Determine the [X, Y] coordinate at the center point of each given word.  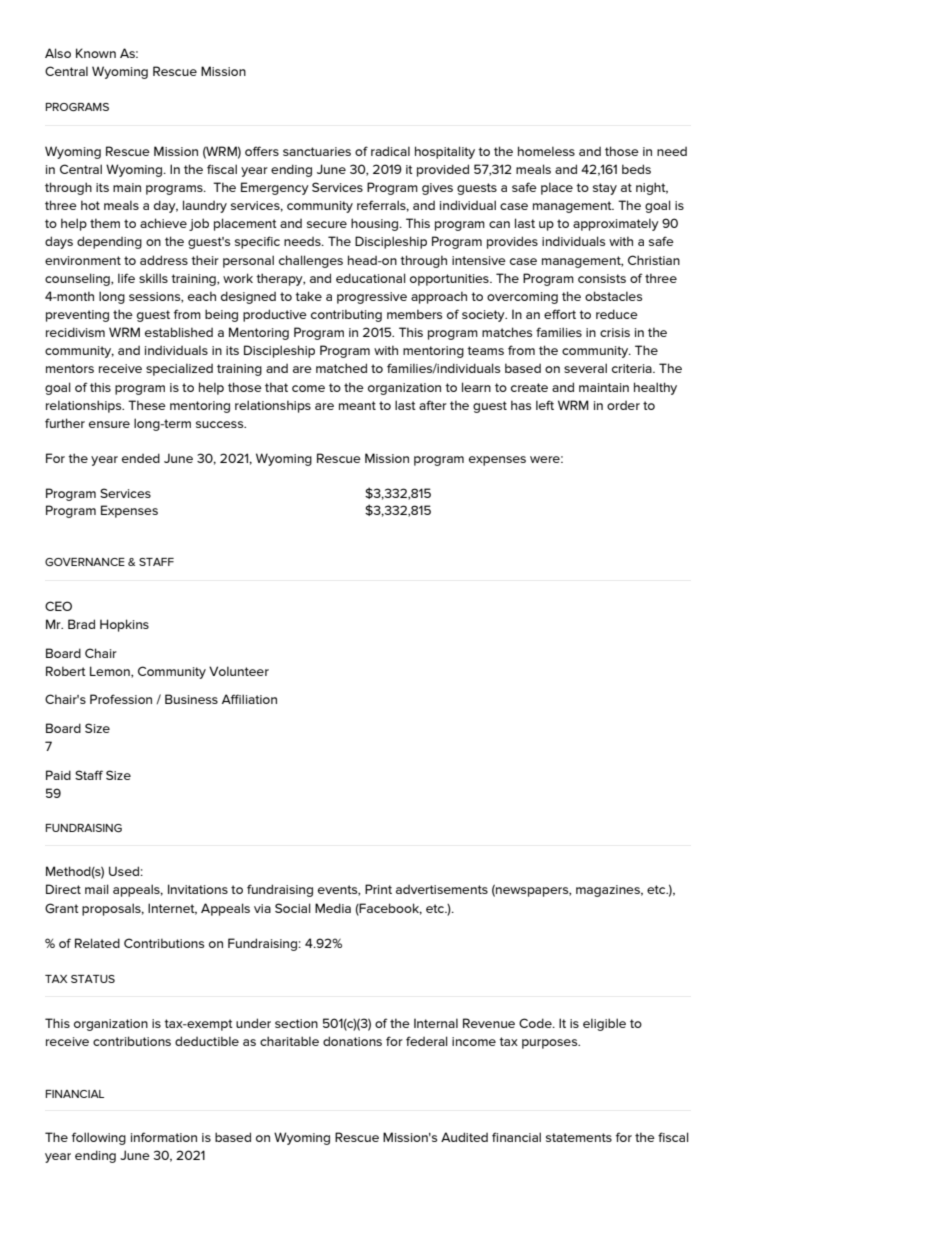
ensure [109, 424]
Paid [58, 775]
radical [390, 151]
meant [357, 405]
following [99, 1138]
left [545, 405]
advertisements [442, 889]
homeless [546, 151]
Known [96, 53]
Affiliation [249, 699]
